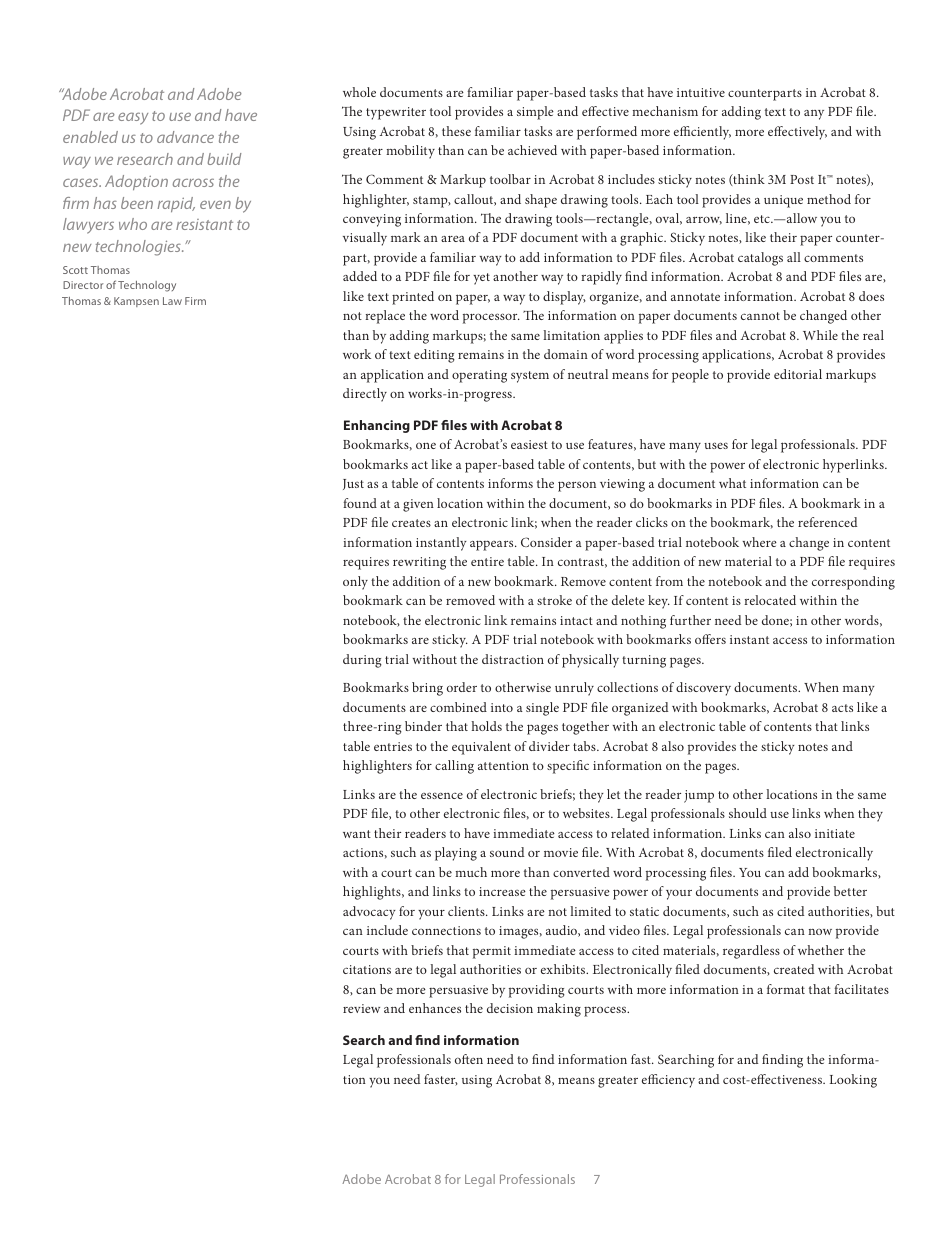 This screenshot has width=952, height=1233. What do you see at coordinates (361, 1008) in the screenshot?
I see `review` at bounding box center [361, 1008].
